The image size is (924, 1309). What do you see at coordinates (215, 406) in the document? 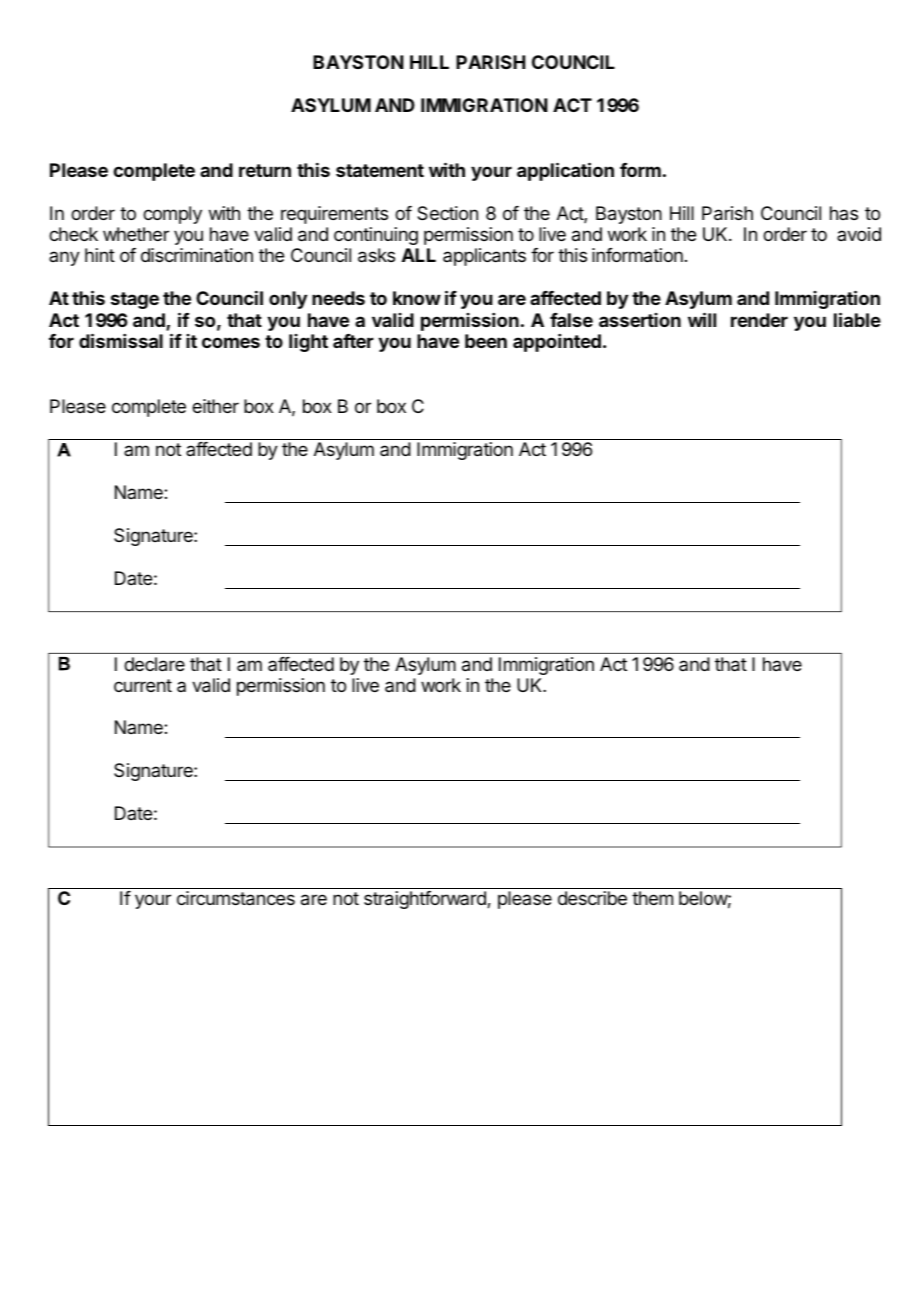
I see `either` at bounding box center [215, 406].
